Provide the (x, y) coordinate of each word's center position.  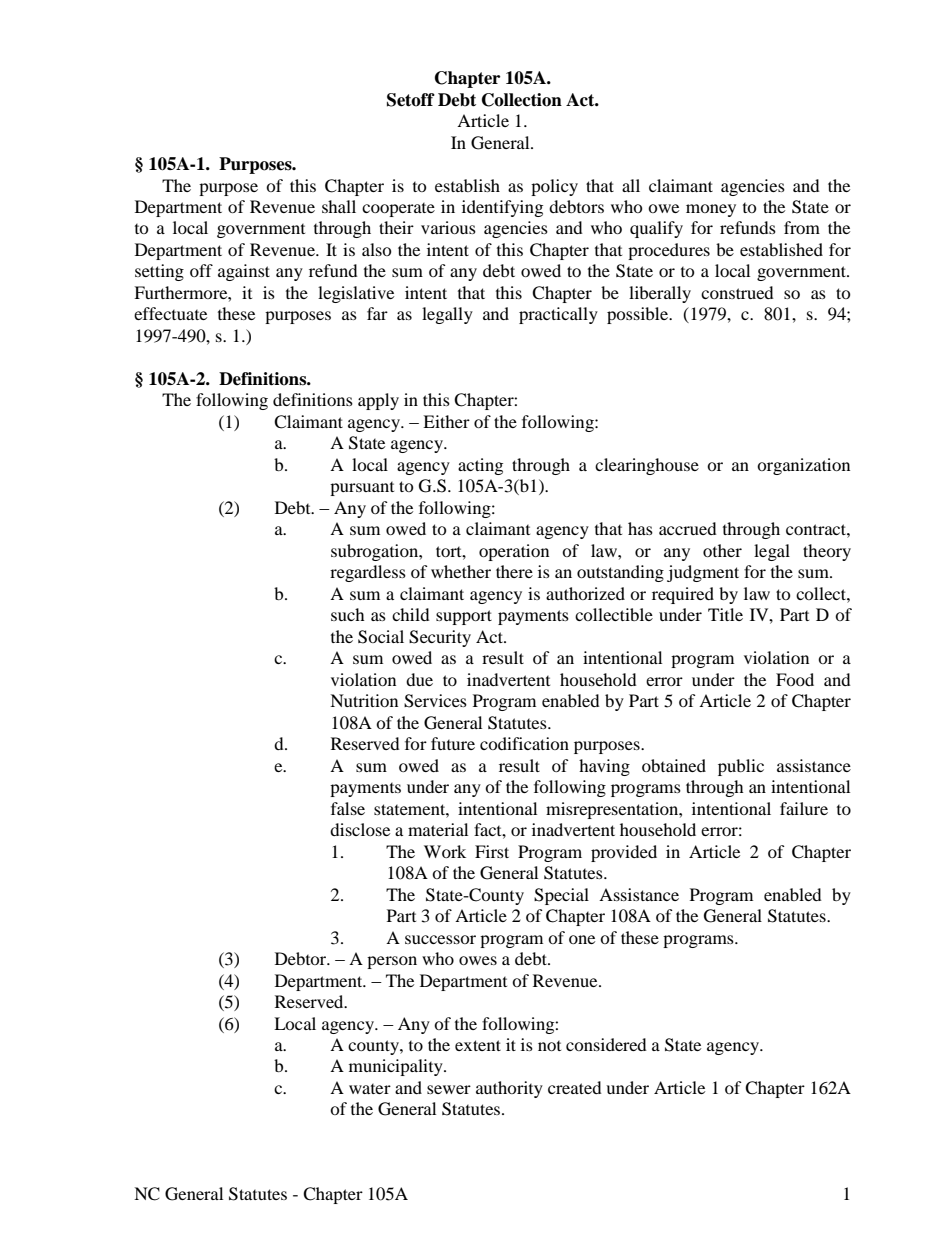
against (244, 272)
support (464, 617)
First (492, 851)
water (370, 1089)
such (348, 614)
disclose (360, 829)
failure (804, 808)
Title (725, 614)
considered (606, 1044)
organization (803, 466)
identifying (502, 208)
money (711, 210)
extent (478, 1045)
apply (378, 401)
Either (446, 421)
